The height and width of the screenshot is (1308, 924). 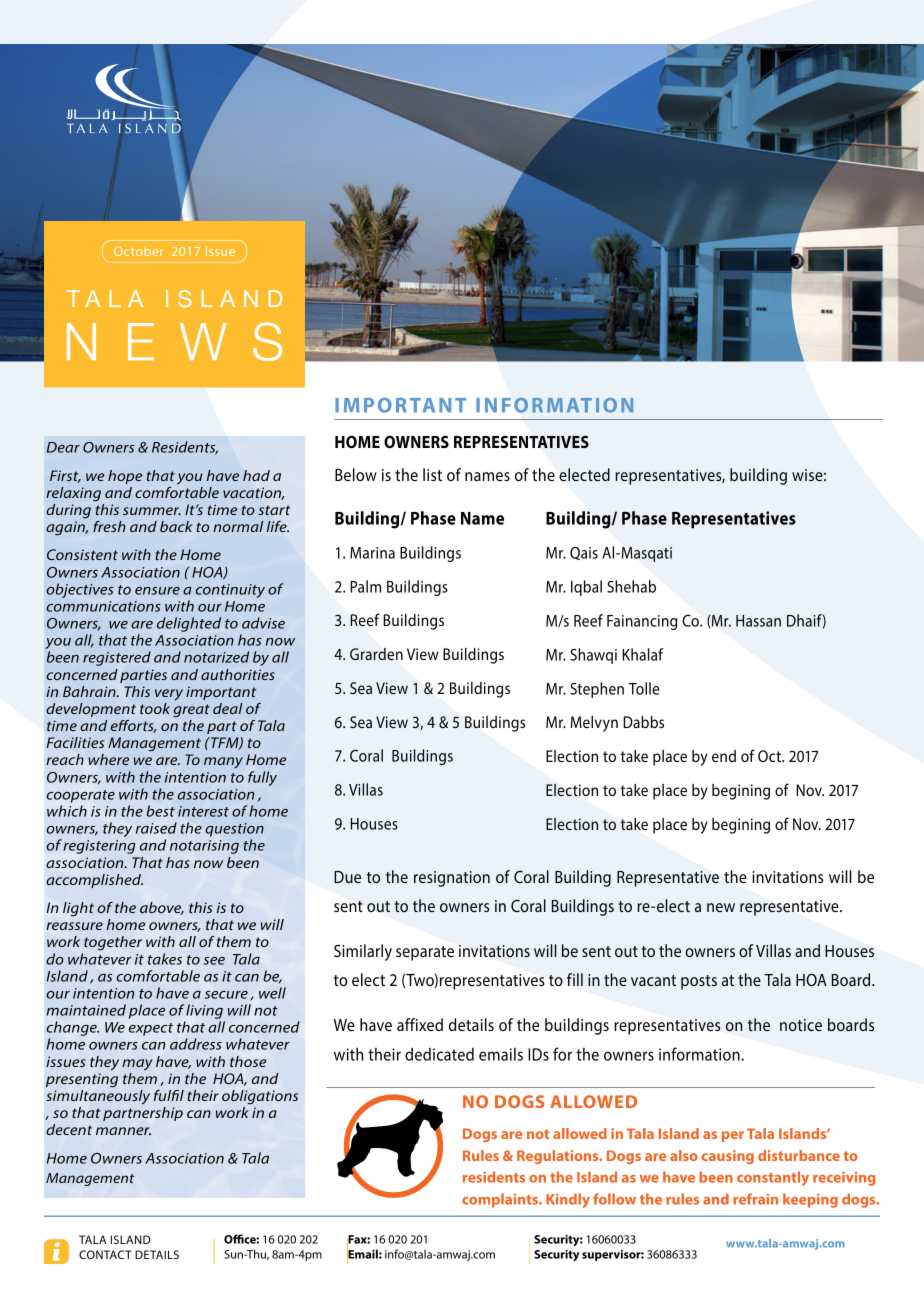 I want to click on end, so click(x=724, y=756).
